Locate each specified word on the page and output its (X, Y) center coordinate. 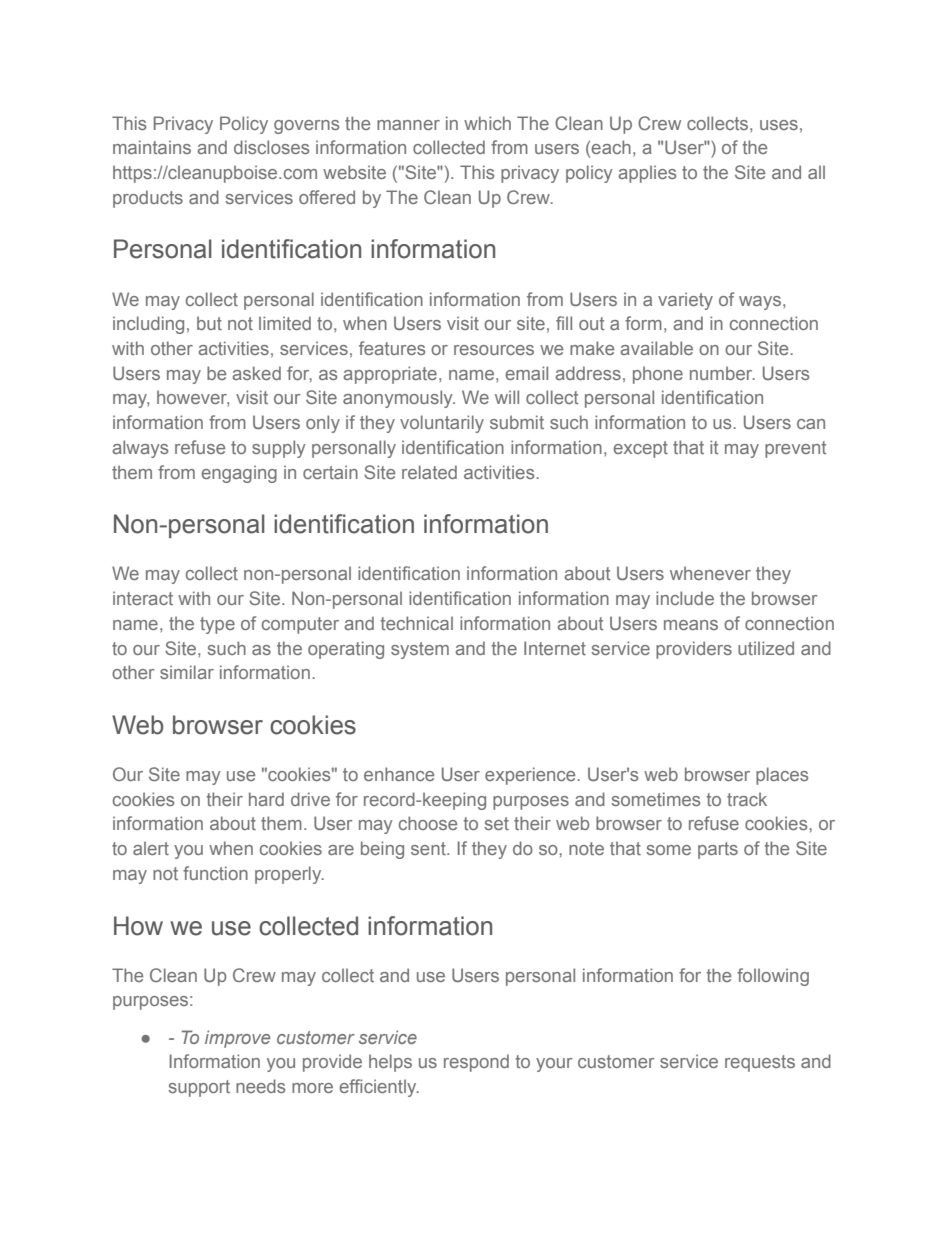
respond (476, 1063)
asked (256, 373)
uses (779, 125)
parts (718, 850)
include (685, 598)
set (496, 823)
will (507, 397)
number (722, 373)
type (217, 625)
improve (237, 1039)
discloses (271, 147)
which (487, 123)
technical (416, 623)
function (215, 873)
